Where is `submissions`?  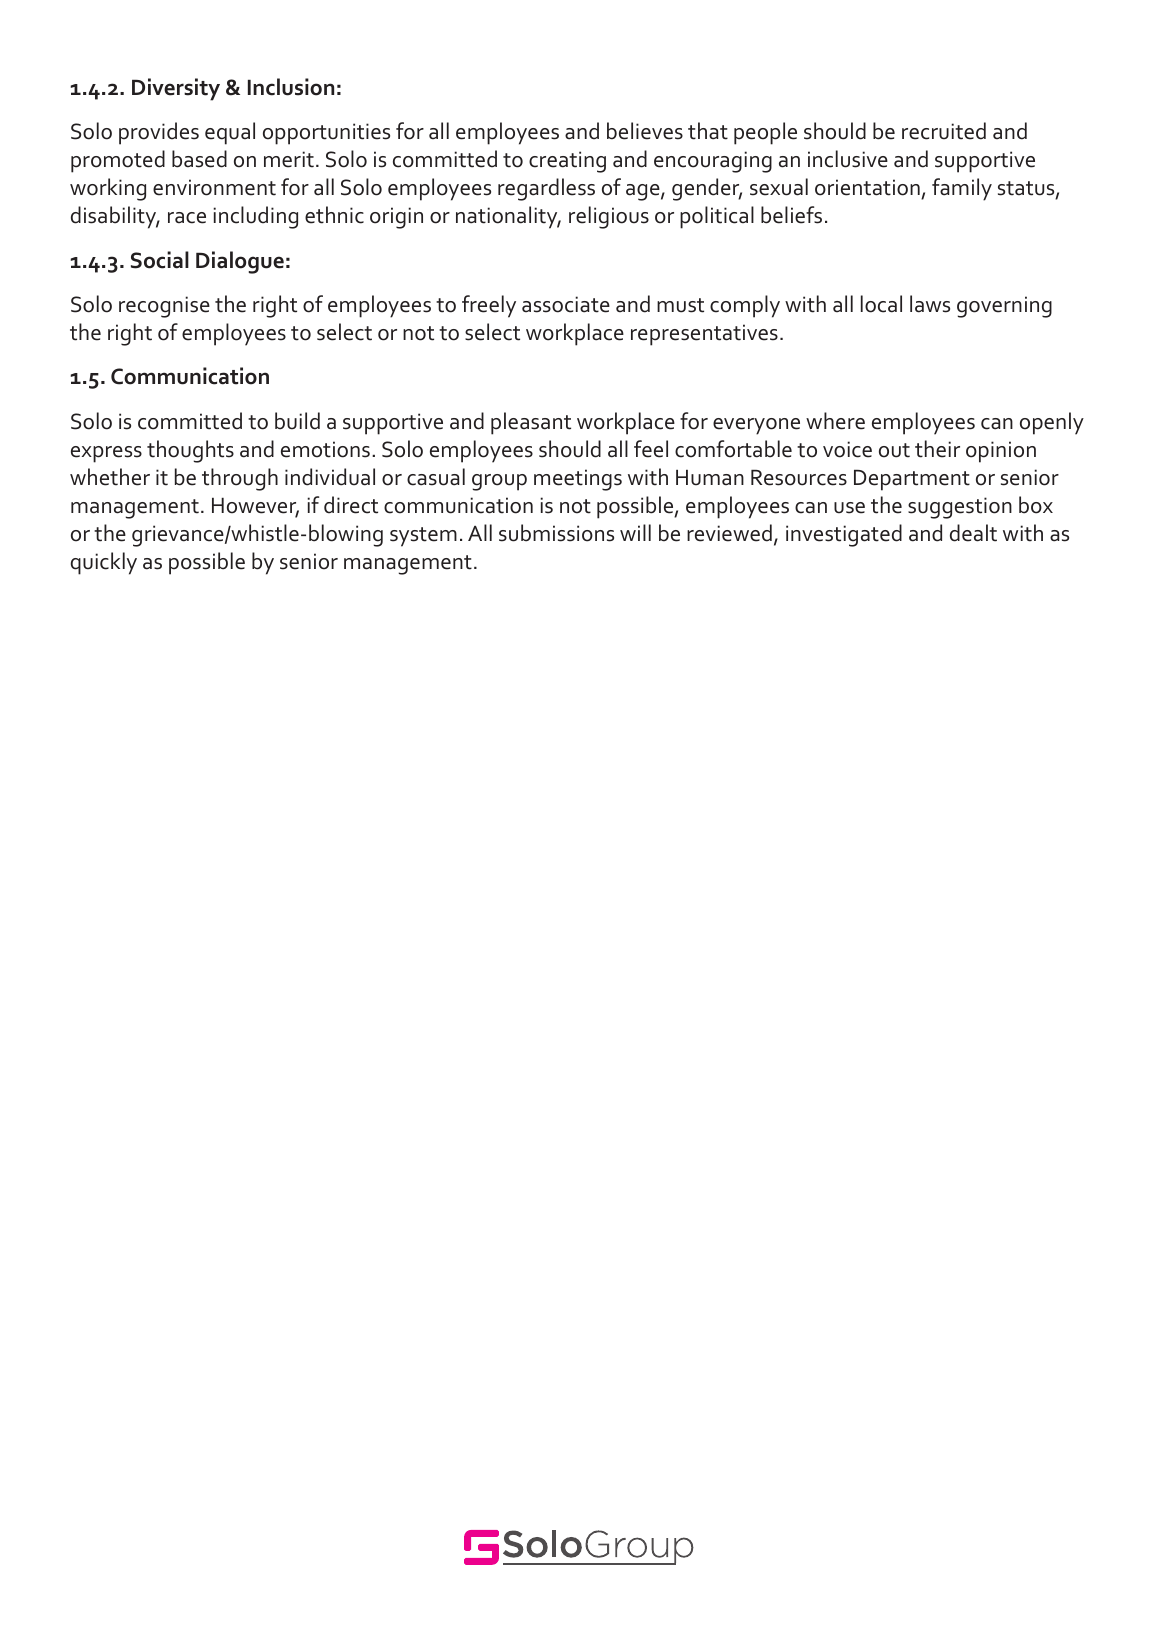
submissions is located at coordinates (556, 533).
